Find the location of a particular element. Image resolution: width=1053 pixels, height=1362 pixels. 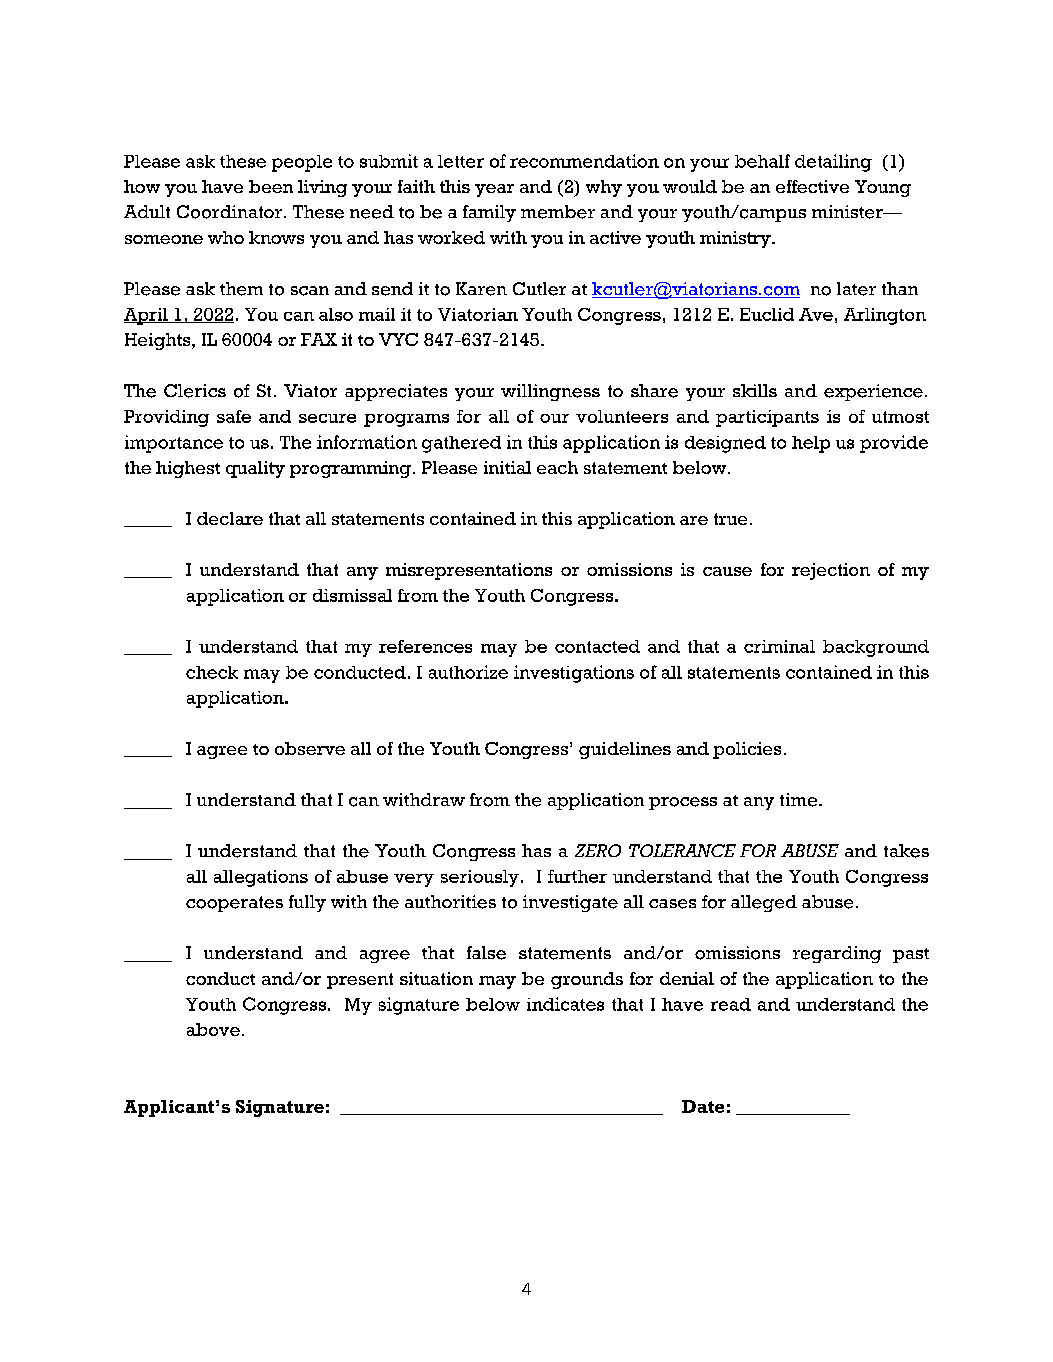

year is located at coordinates (494, 190).
